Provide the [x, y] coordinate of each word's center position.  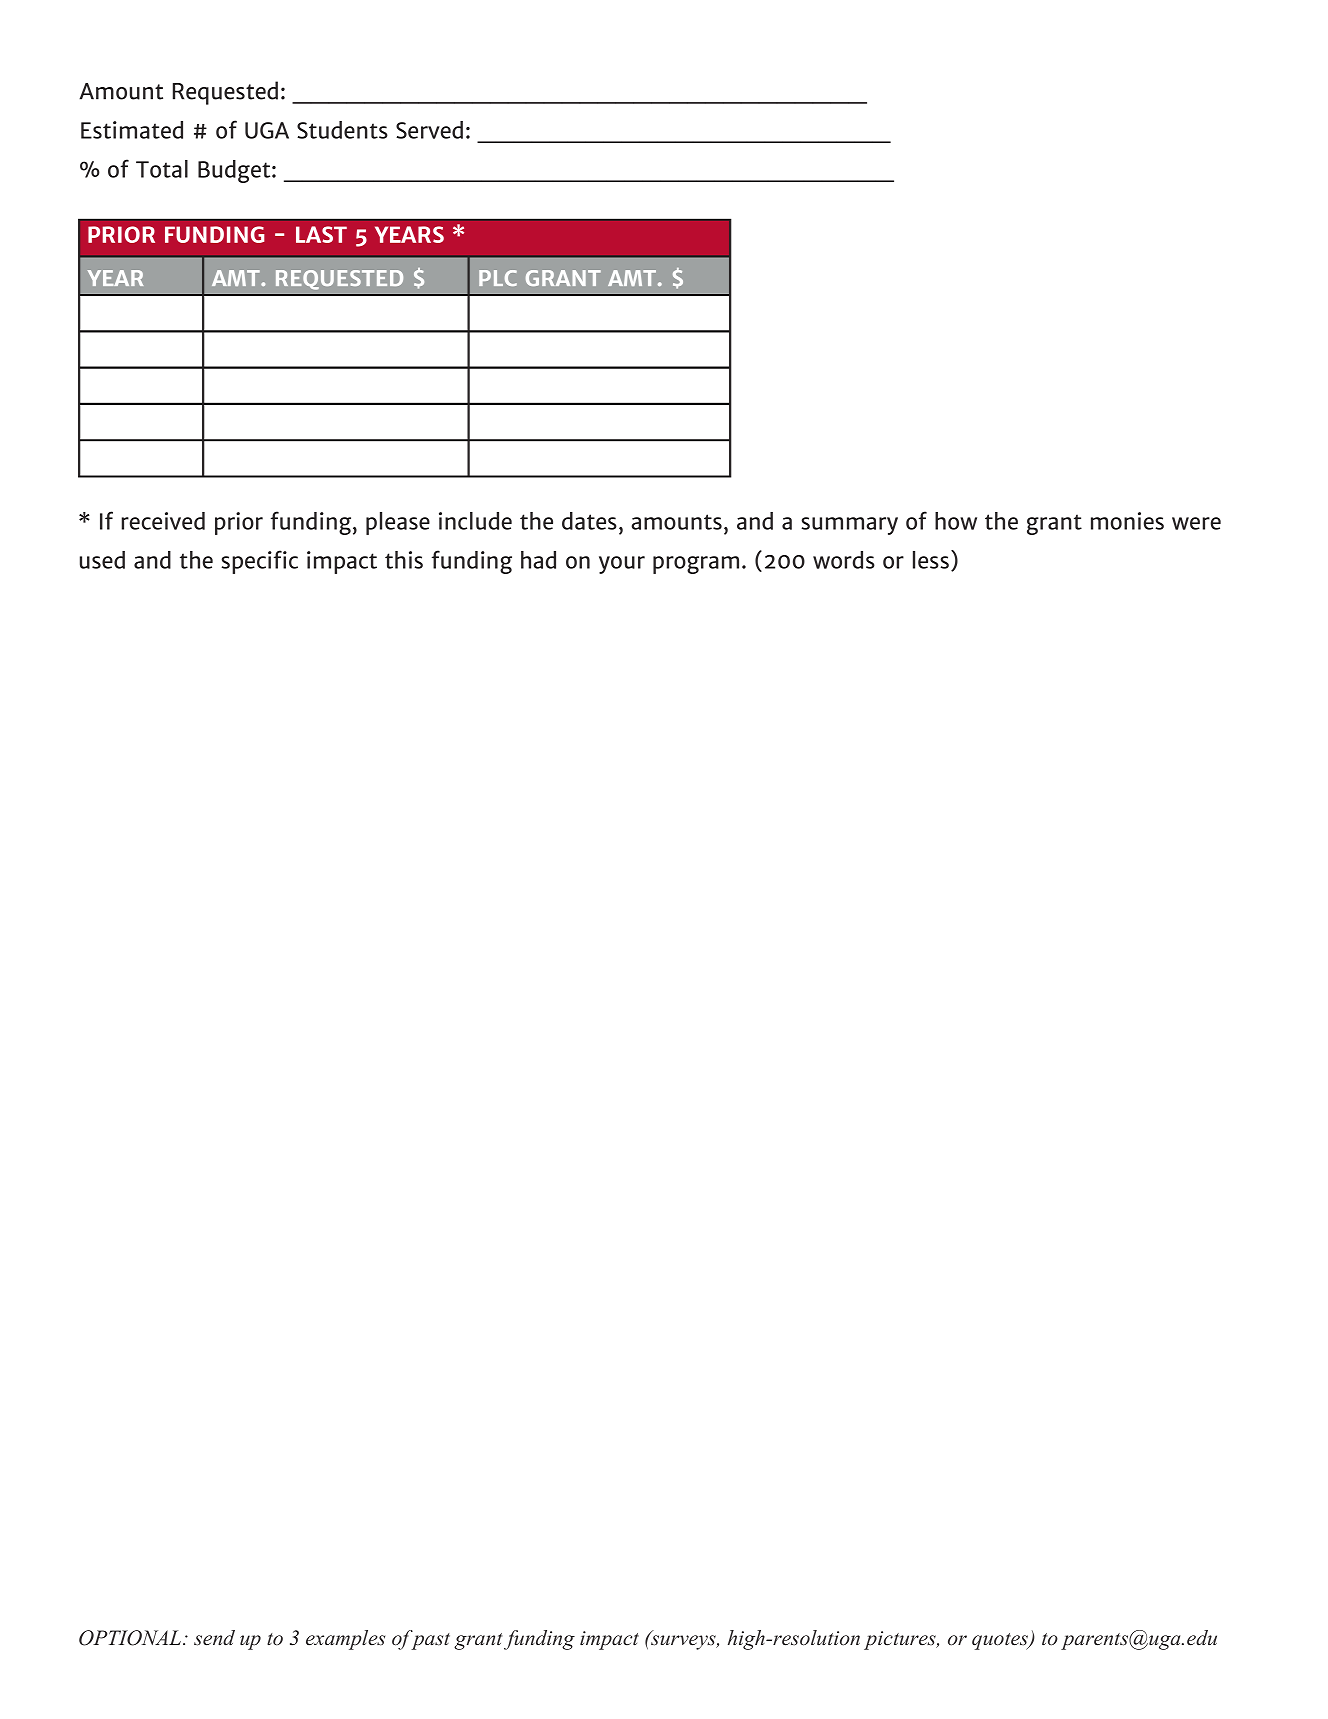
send [214, 1638]
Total [162, 169]
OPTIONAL [131, 1638]
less [931, 560]
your [622, 565]
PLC [498, 278]
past [429, 1640]
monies [1127, 521]
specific [259, 562]
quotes [1001, 1641]
